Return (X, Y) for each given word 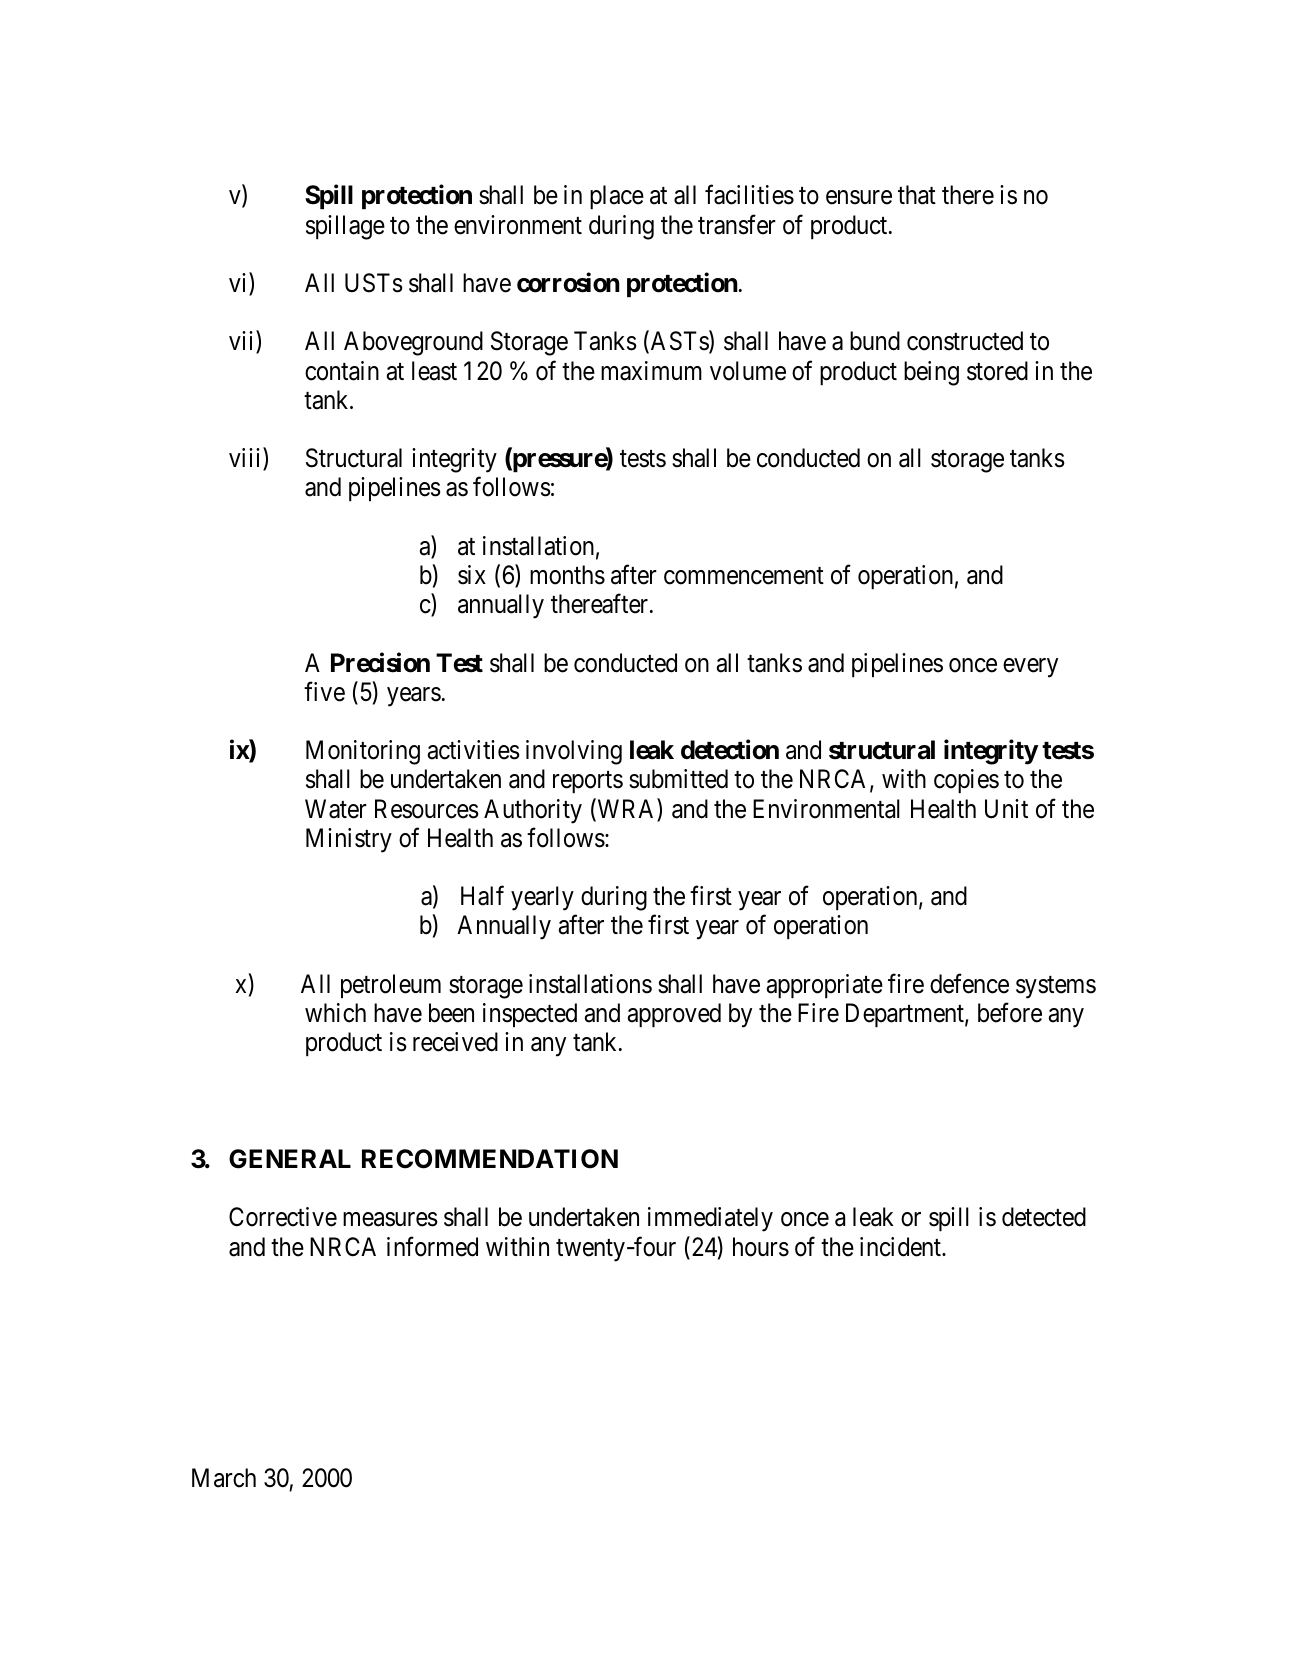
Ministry (349, 840)
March (224, 1478)
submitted (678, 779)
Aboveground (413, 343)
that (917, 195)
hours (761, 1247)
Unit (1006, 809)
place (617, 197)
